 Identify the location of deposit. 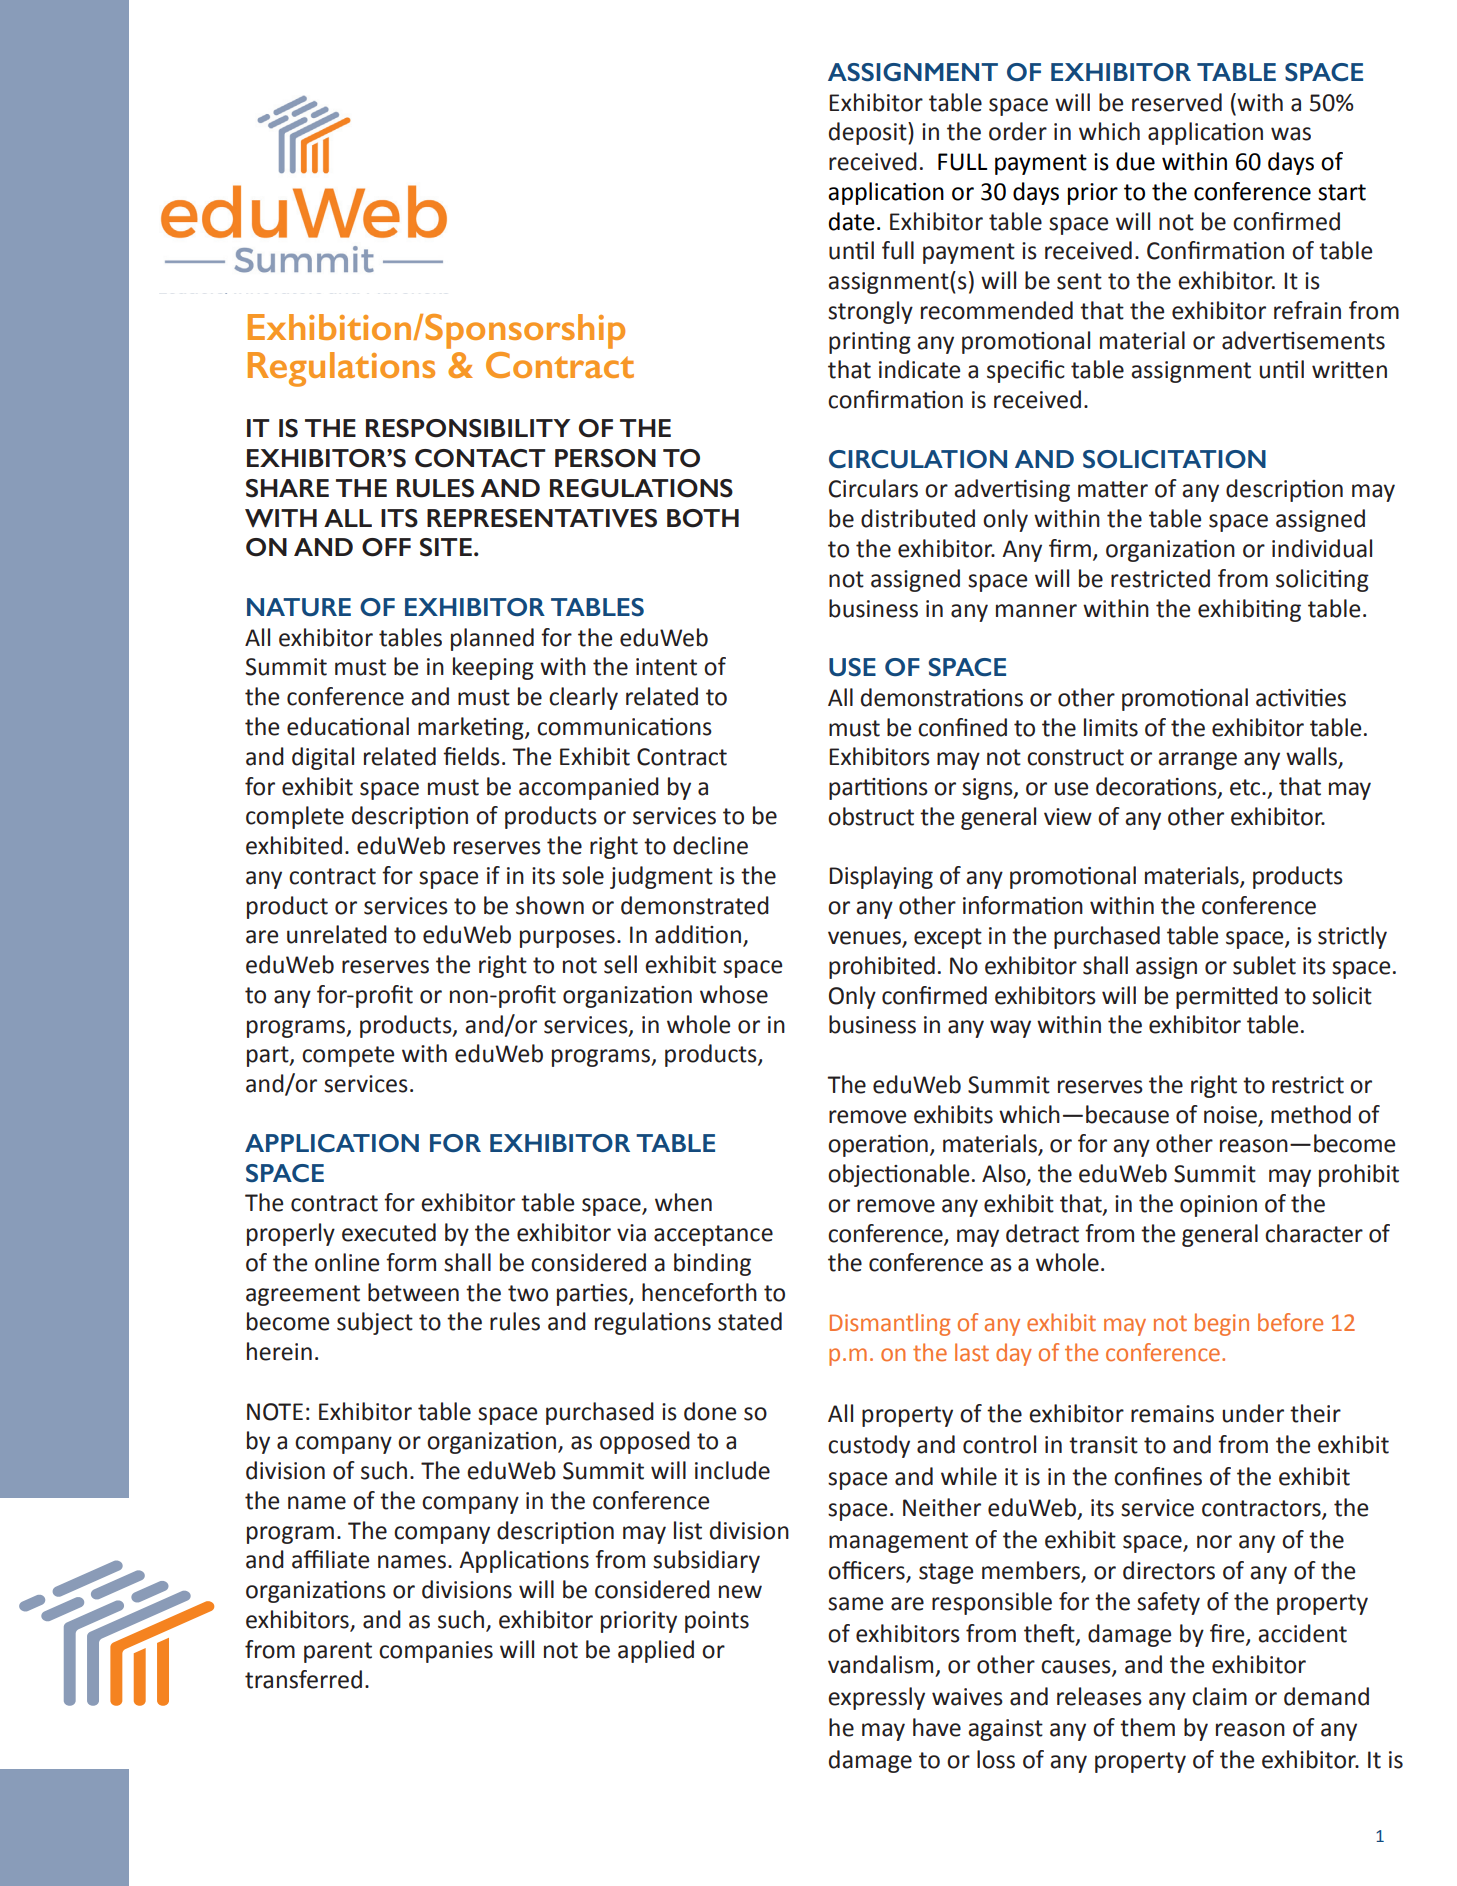
(869, 133).
